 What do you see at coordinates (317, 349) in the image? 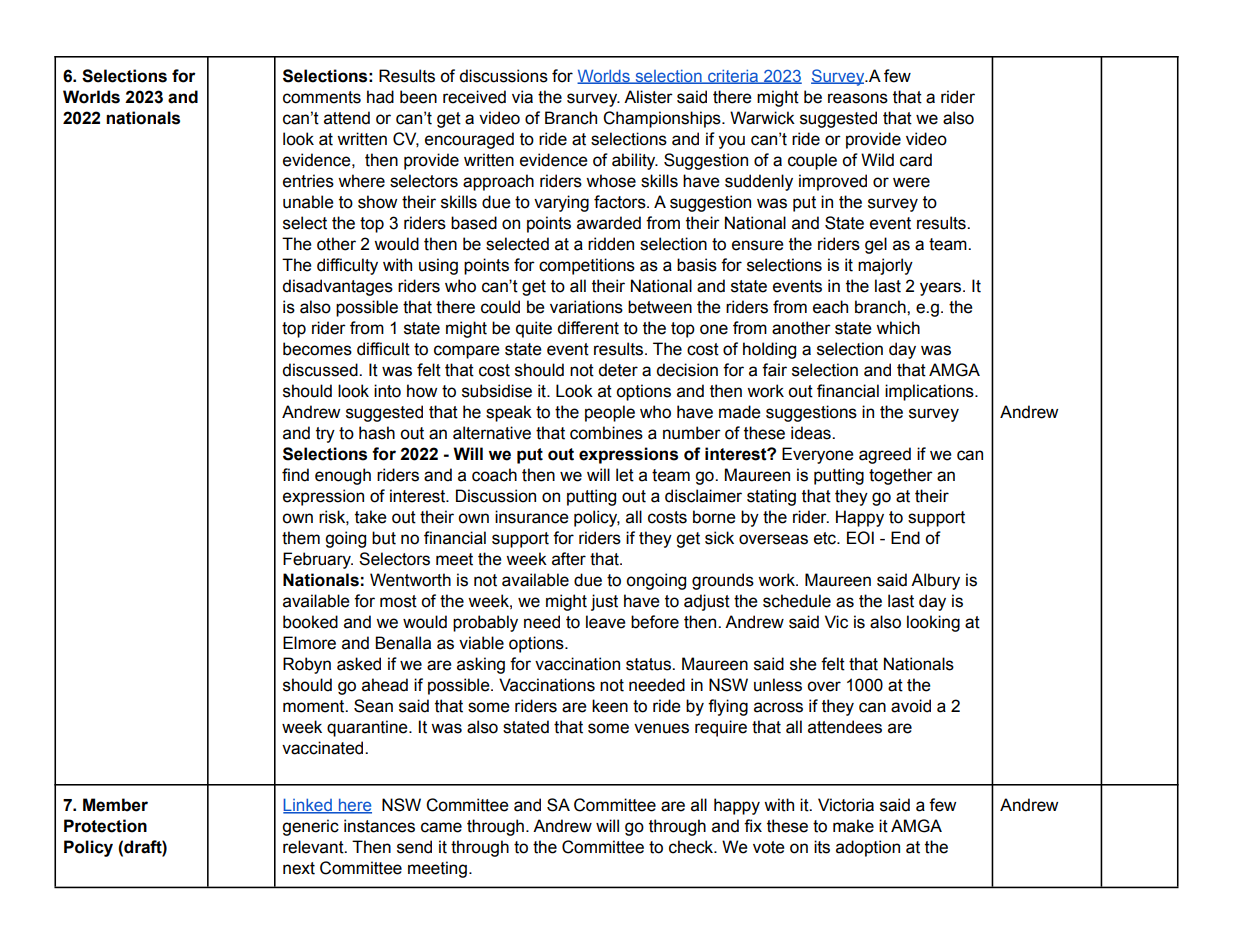
I see `becomes` at bounding box center [317, 349].
